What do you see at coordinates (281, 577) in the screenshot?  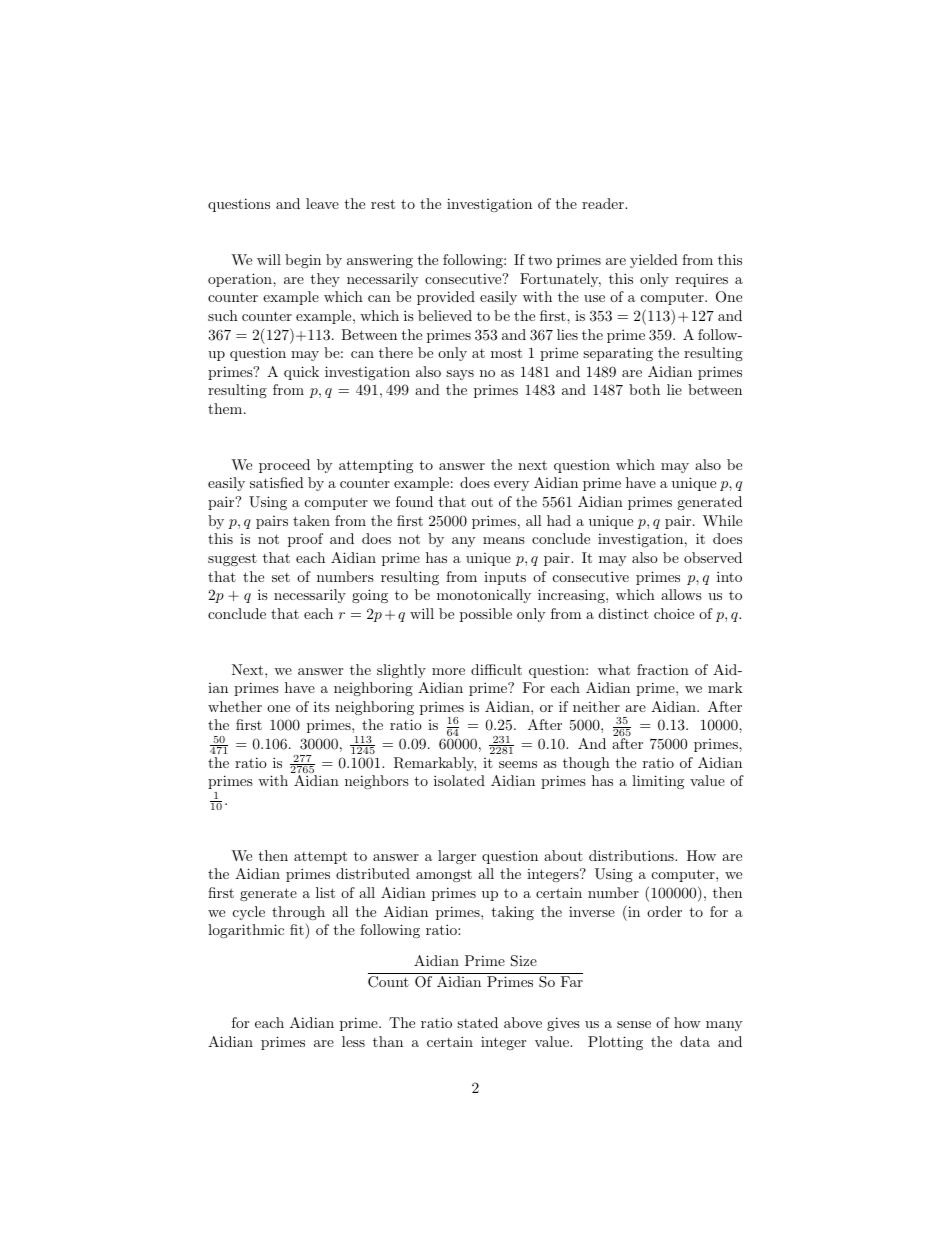 I see `set` at bounding box center [281, 577].
